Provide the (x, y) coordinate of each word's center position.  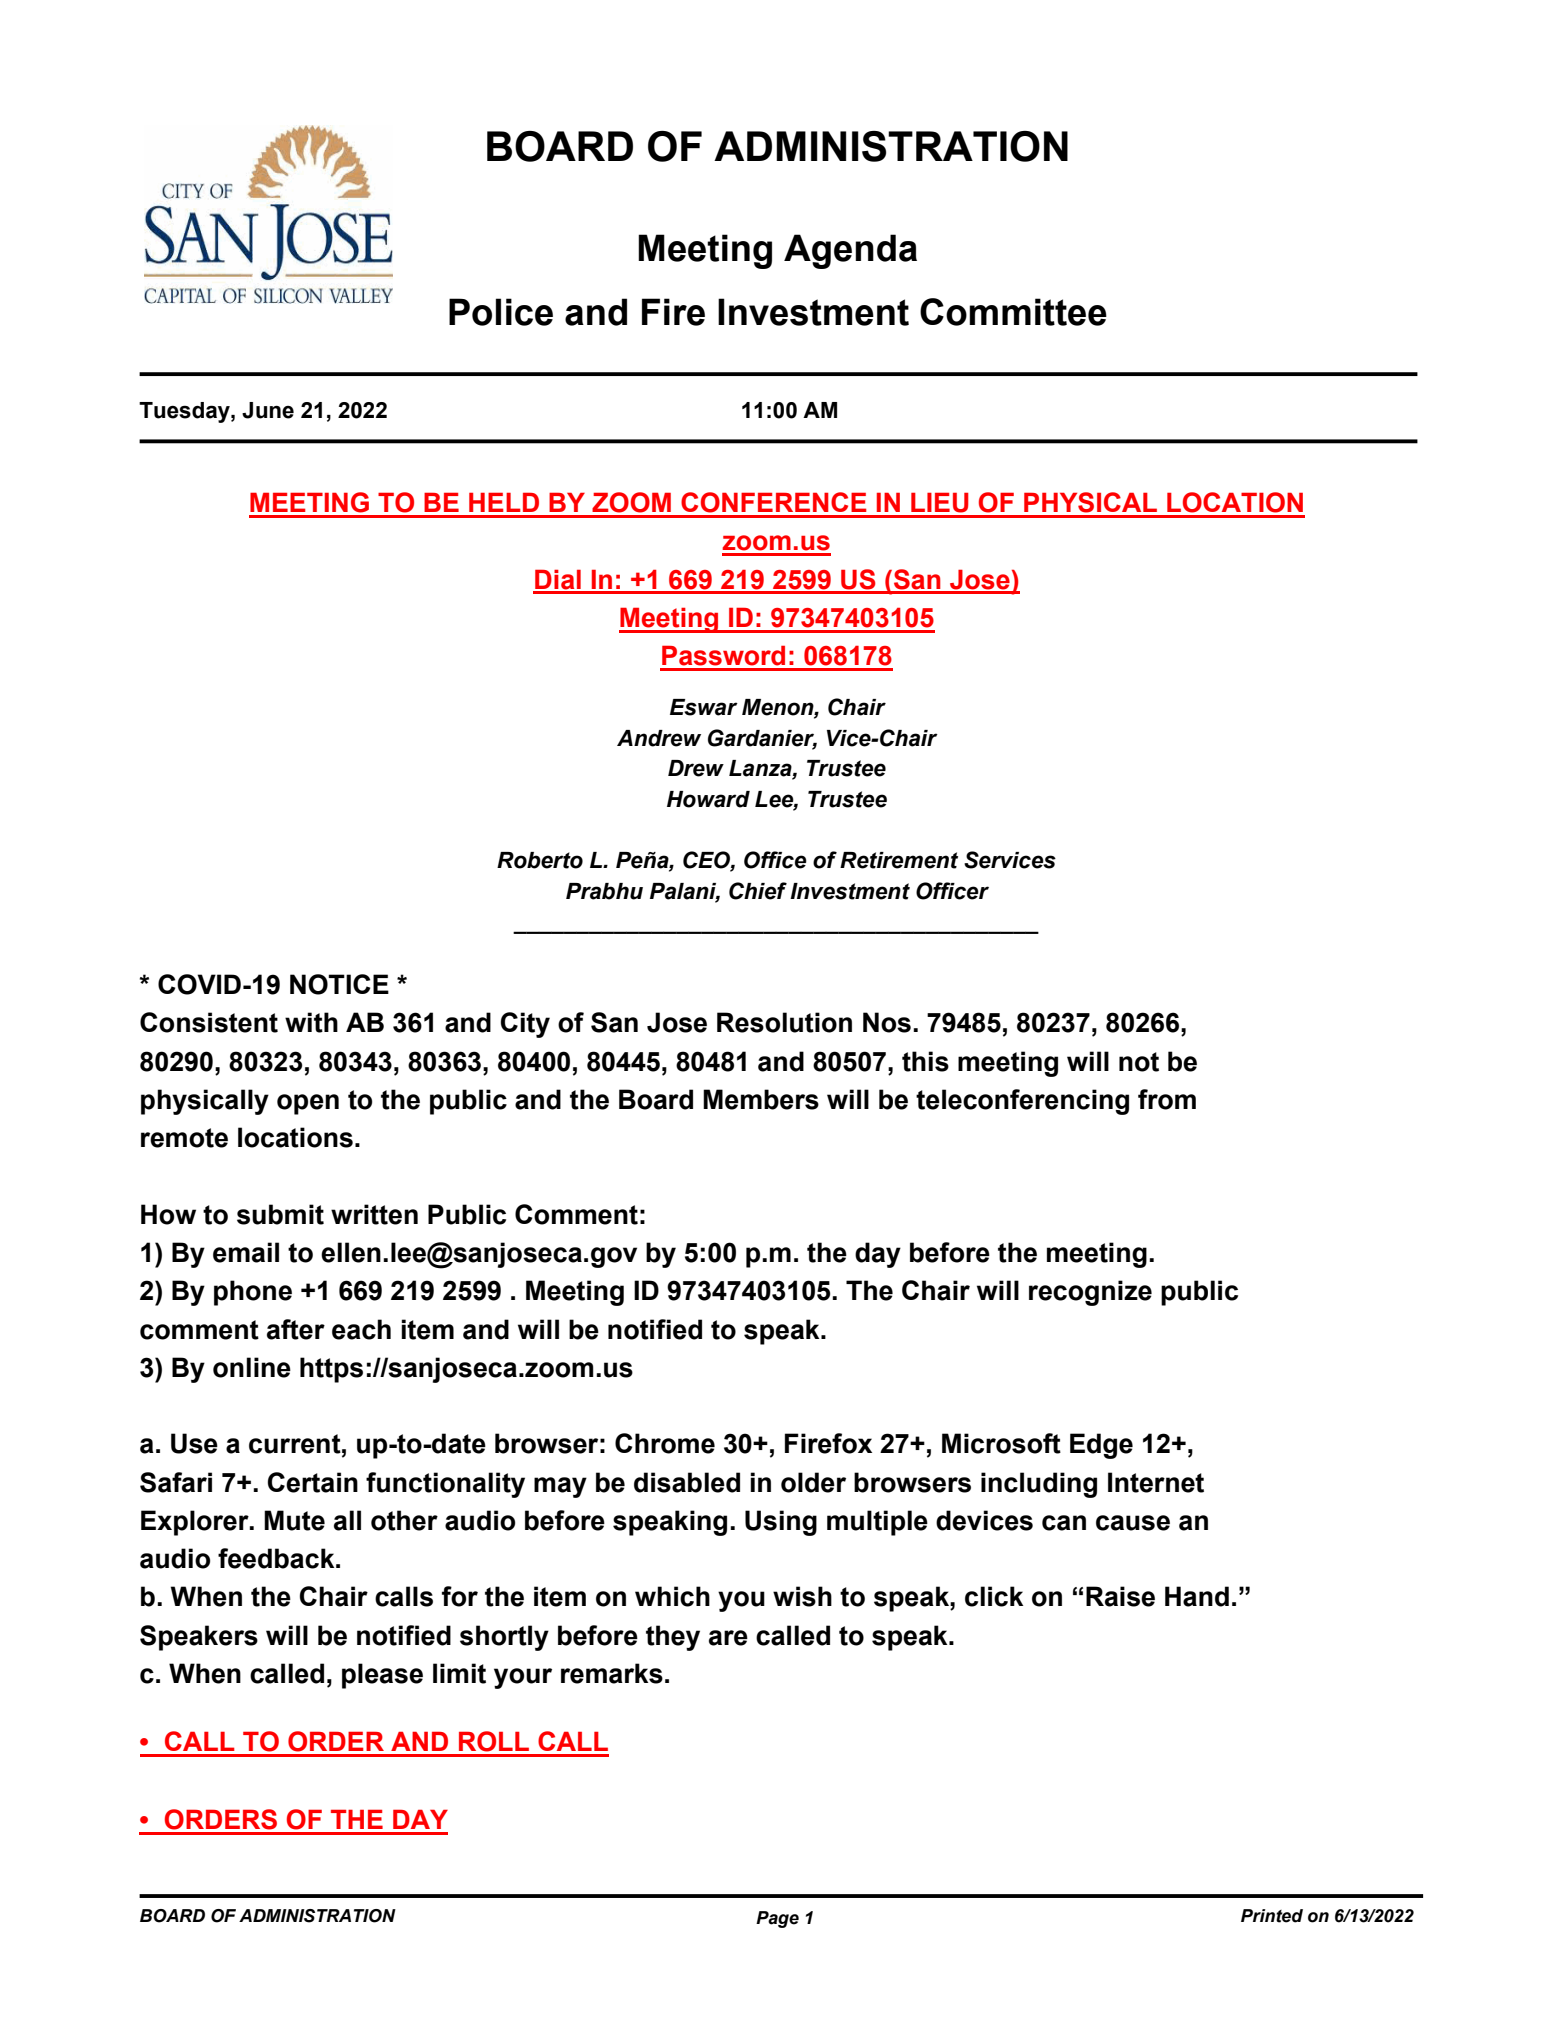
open (308, 1104)
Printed (1272, 1916)
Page (777, 1919)
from (1167, 1099)
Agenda (850, 251)
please (382, 1676)
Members (761, 1099)
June (268, 410)
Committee (1013, 312)
